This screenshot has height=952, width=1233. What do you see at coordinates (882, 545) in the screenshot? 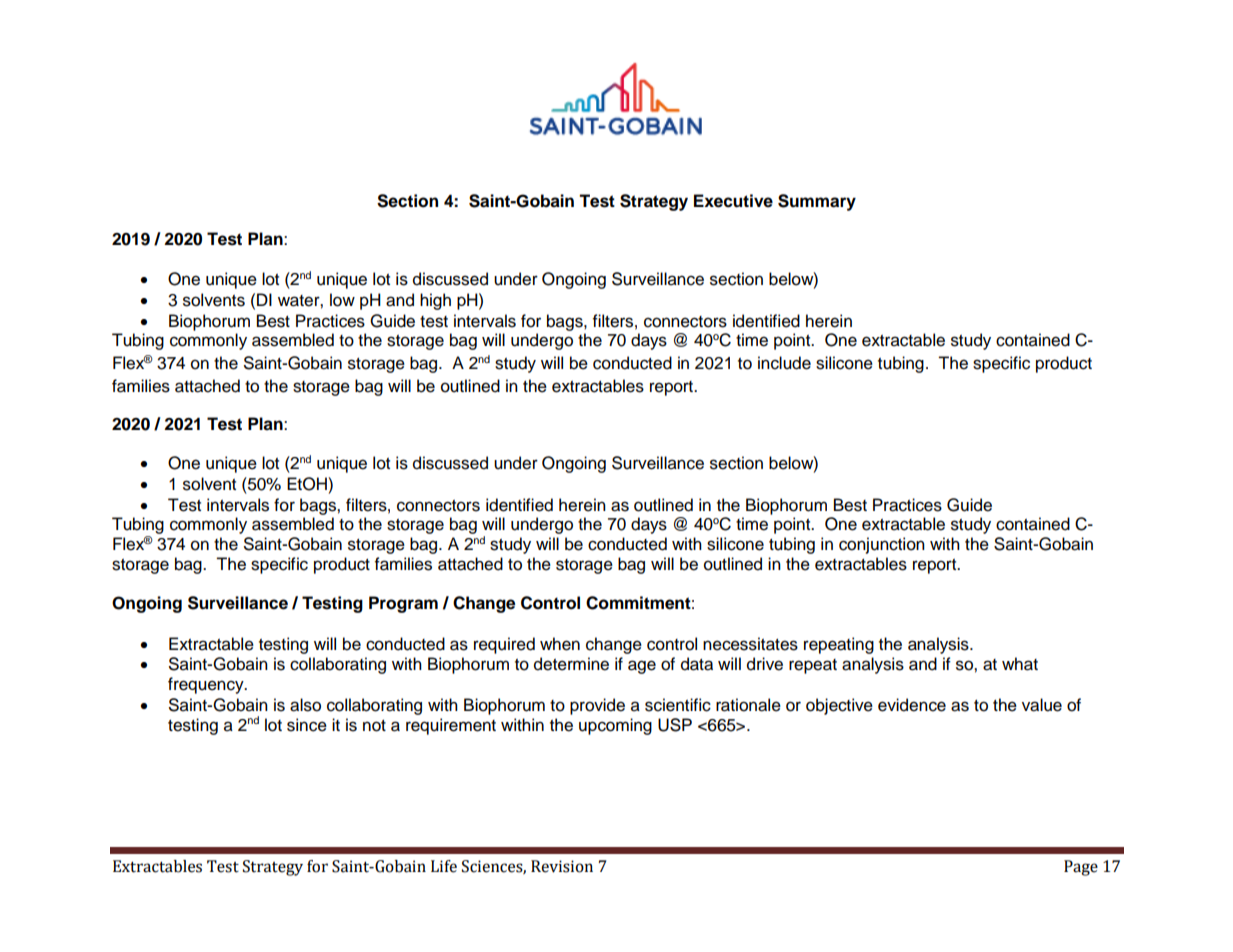
I see `conjunction` at bounding box center [882, 545].
